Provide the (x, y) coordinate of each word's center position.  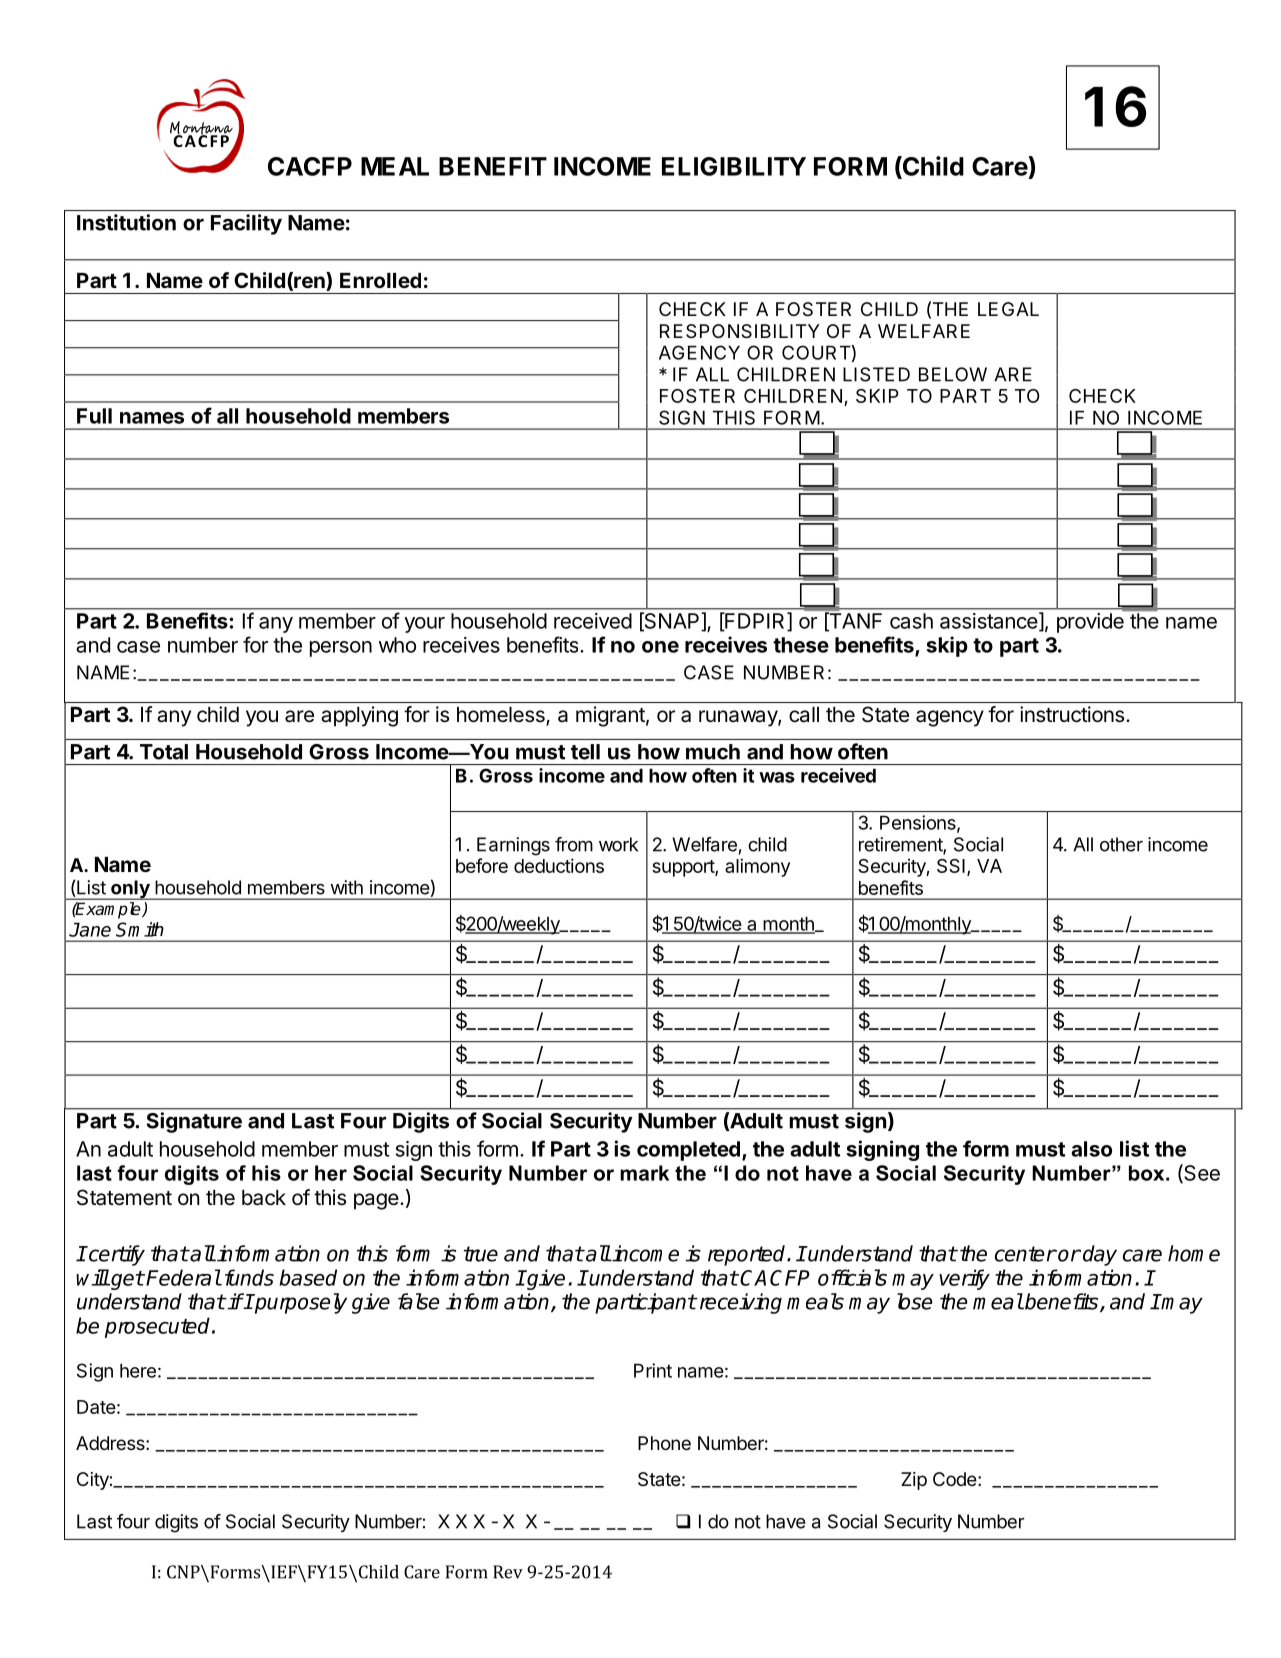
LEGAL (1008, 309)
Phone (664, 1443)
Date (96, 1407)
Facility (246, 224)
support (684, 868)
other (1121, 844)
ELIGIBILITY (734, 166)
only (130, 890)
